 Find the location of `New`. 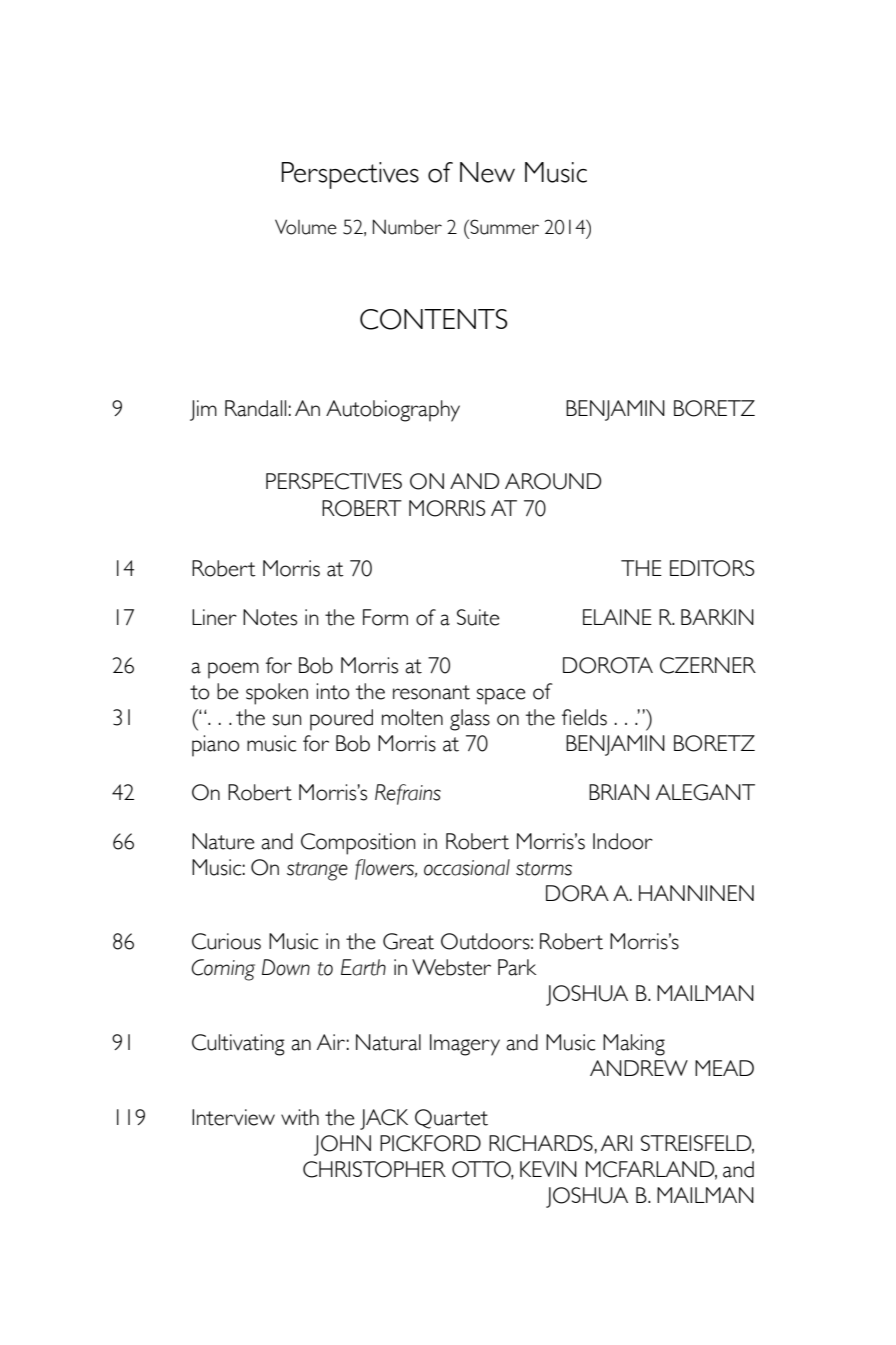

New is located at coordinates (487, 172).
